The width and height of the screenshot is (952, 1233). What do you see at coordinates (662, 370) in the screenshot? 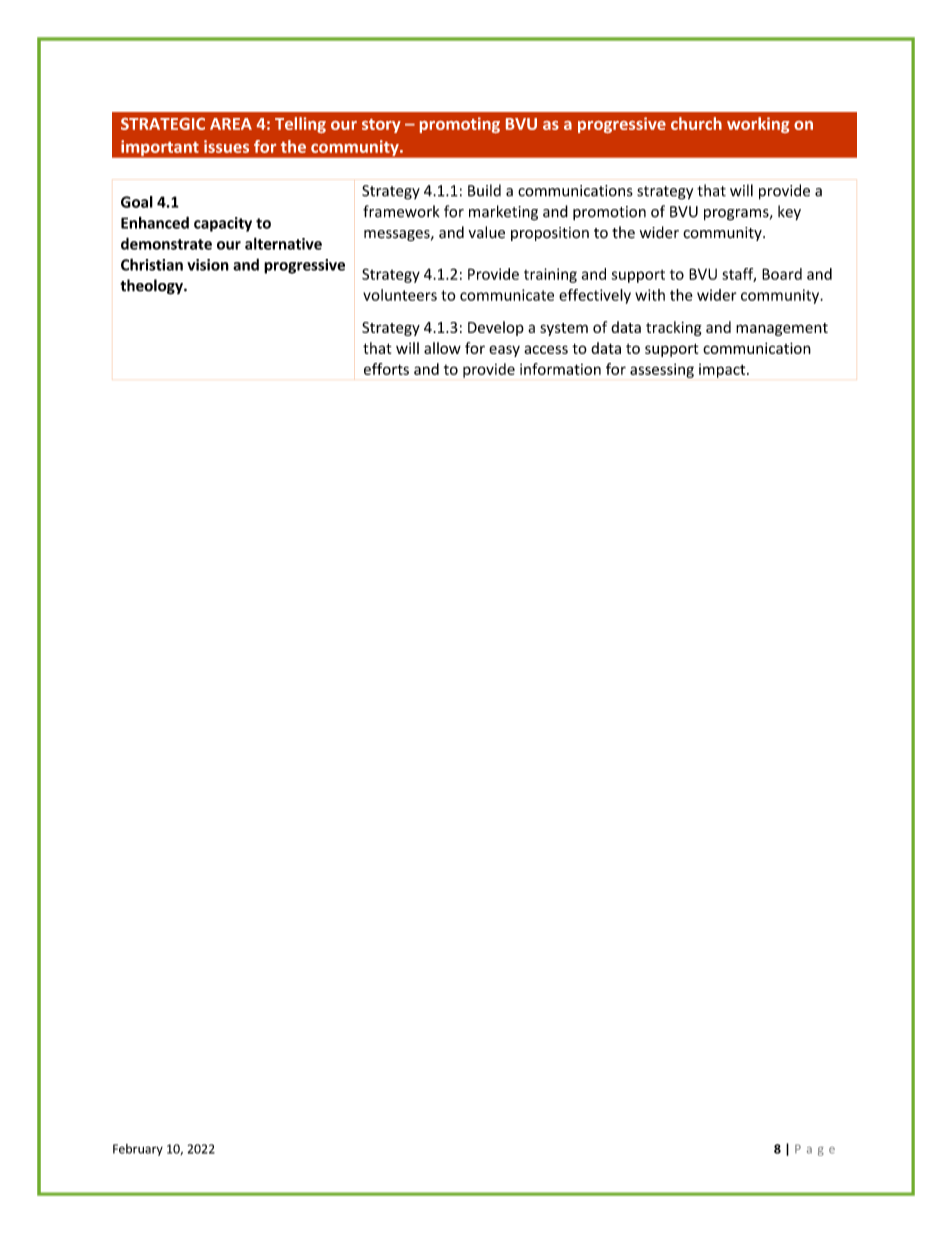
I see `assessing` at bounding box center [662, 370].
